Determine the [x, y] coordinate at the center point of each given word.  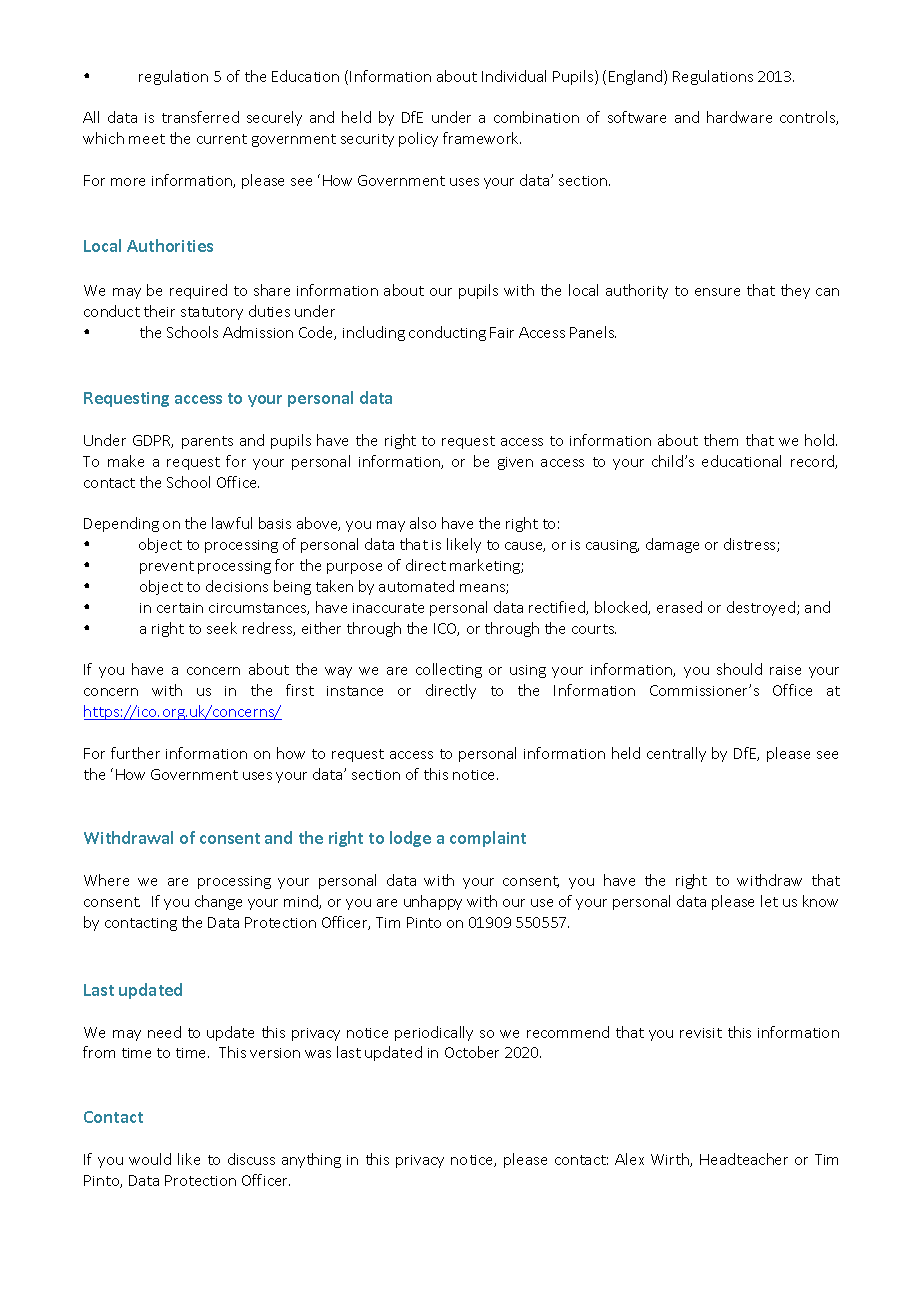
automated [416, 586]
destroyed [762, 608]
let [769, 901]
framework [482, 138]
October [472, 1052]
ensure [717, 292]
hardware [739, 117]
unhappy [433, 902]
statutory [212, 313]
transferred [200, 117]
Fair [502, 332]
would [150, 1159]
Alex [629, 1159]
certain [180, 608]
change [218, 902]
